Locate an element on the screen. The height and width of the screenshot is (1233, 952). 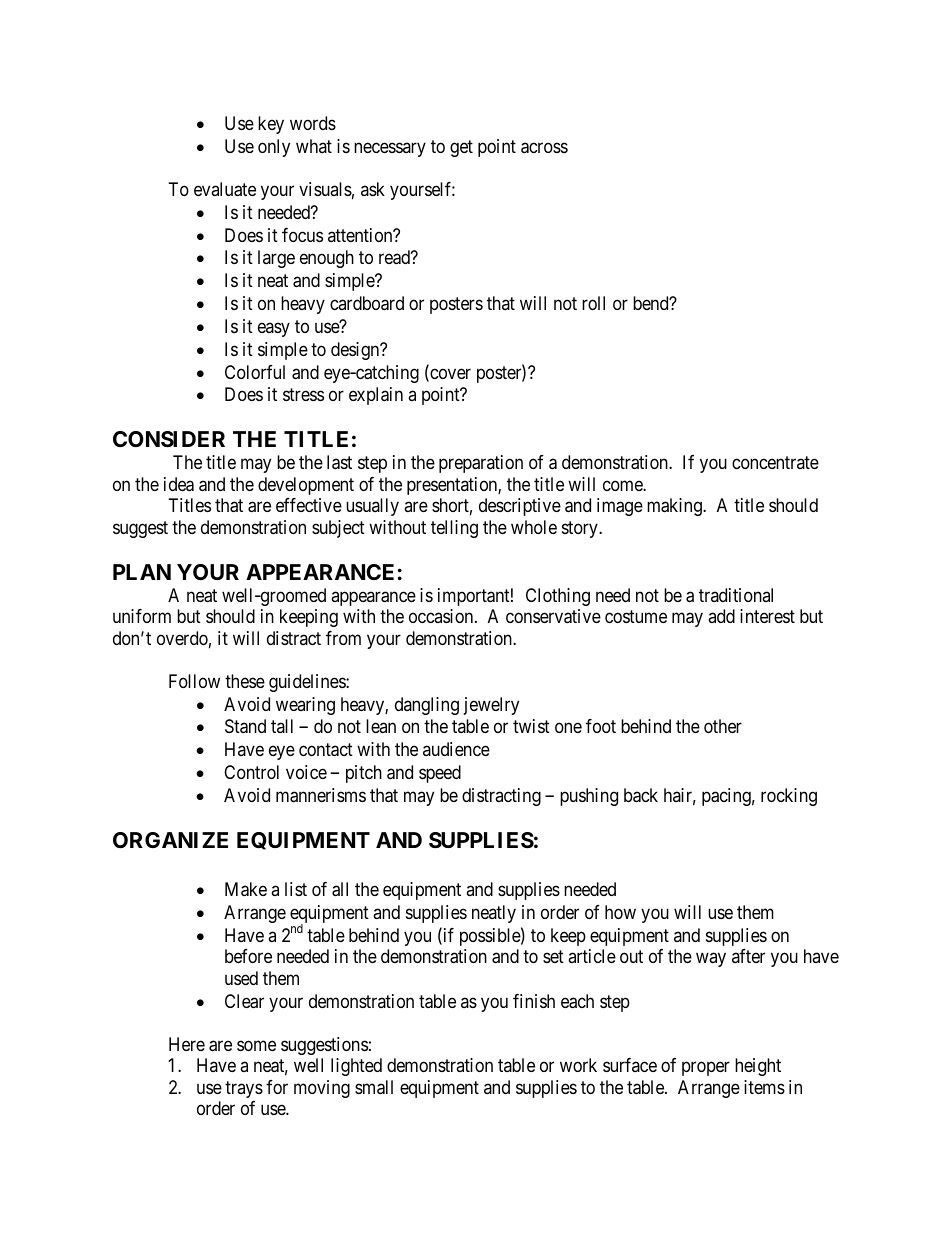
uniform is located at coordinates (142, 616).
